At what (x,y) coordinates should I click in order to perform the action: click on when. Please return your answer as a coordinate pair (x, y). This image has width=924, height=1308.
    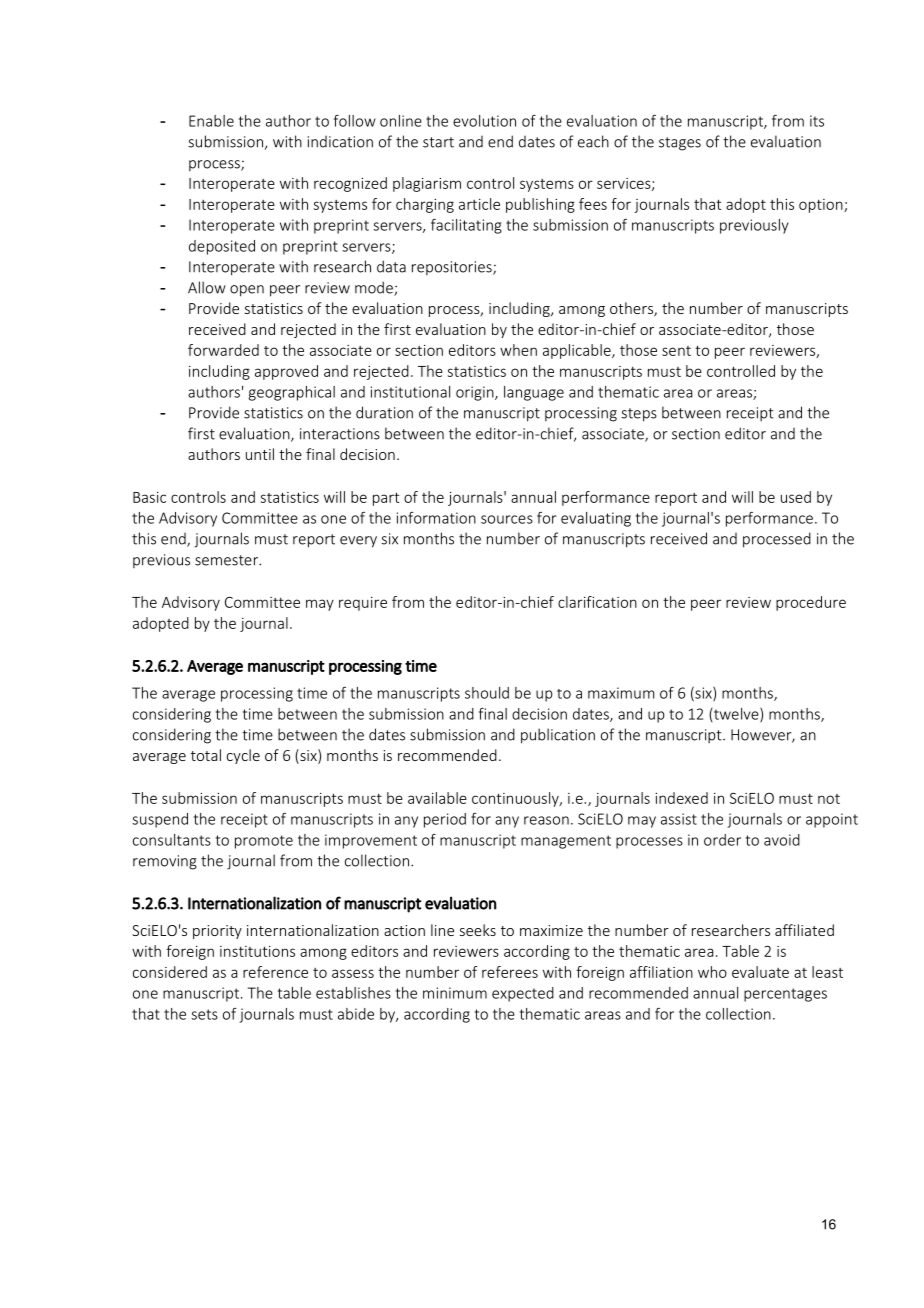
    Looking at the image, I should click on (518, 350).
